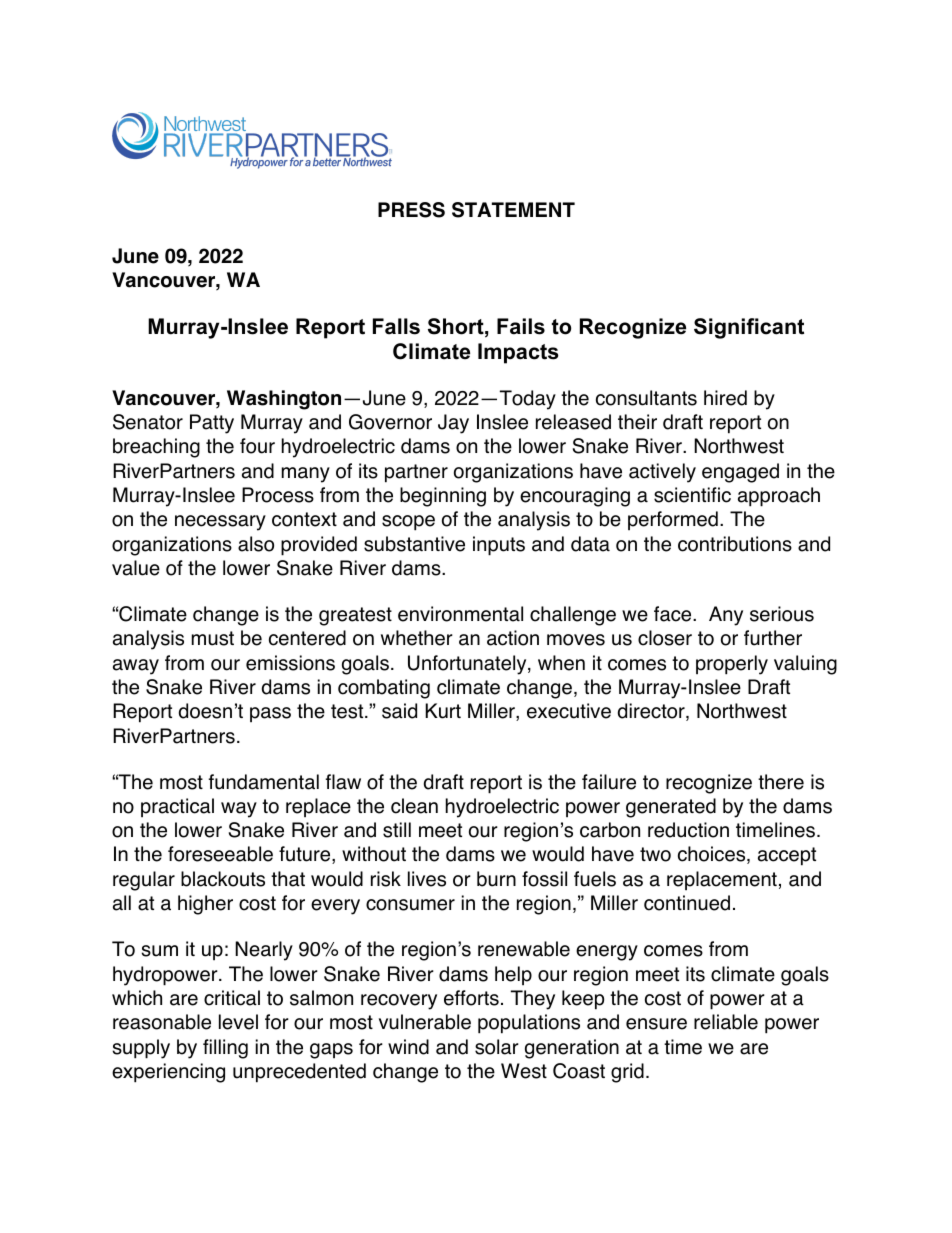 The height and width of the screenshot is (1233, 952). I want to click on properly, so click(732, 665).
